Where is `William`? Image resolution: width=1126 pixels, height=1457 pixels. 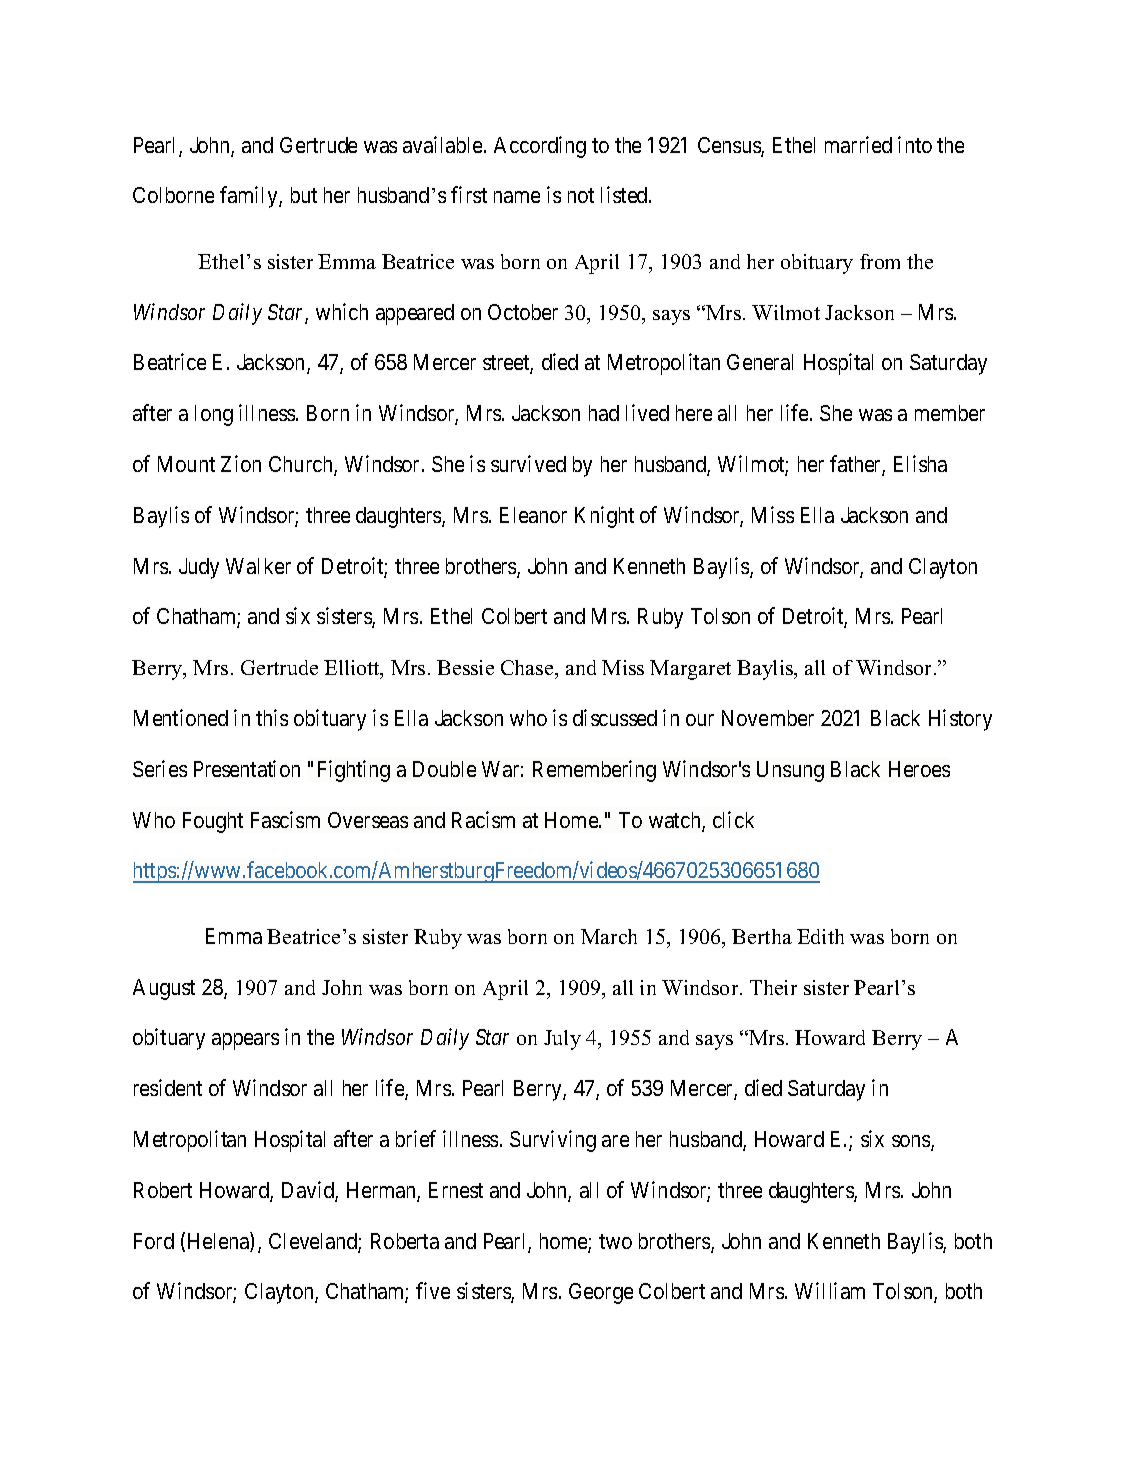
William is located at coordinates (830, 1290).
